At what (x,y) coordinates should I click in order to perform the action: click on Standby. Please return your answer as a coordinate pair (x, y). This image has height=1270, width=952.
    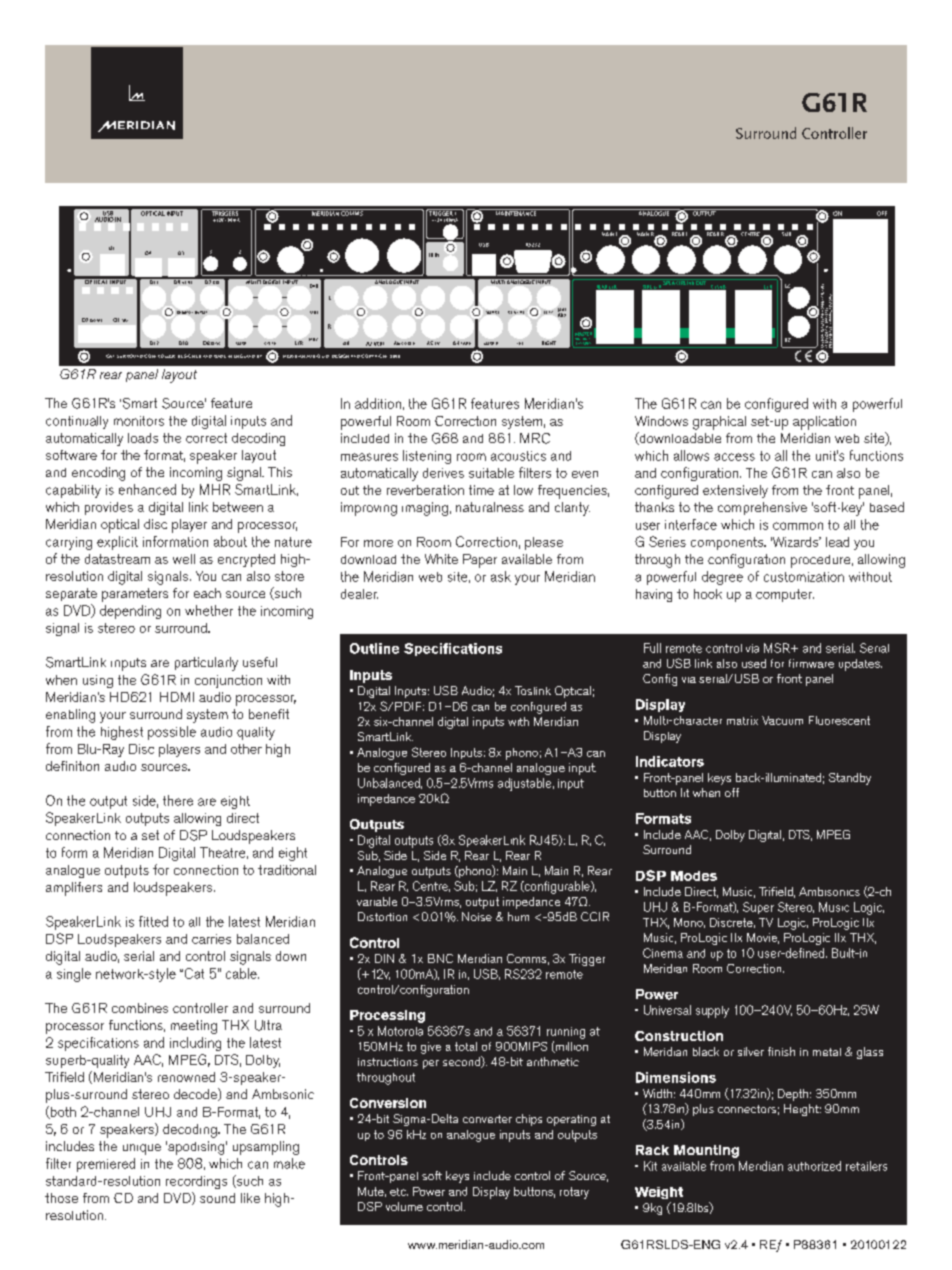
    Looking at the image, I should click on (850, 779).
